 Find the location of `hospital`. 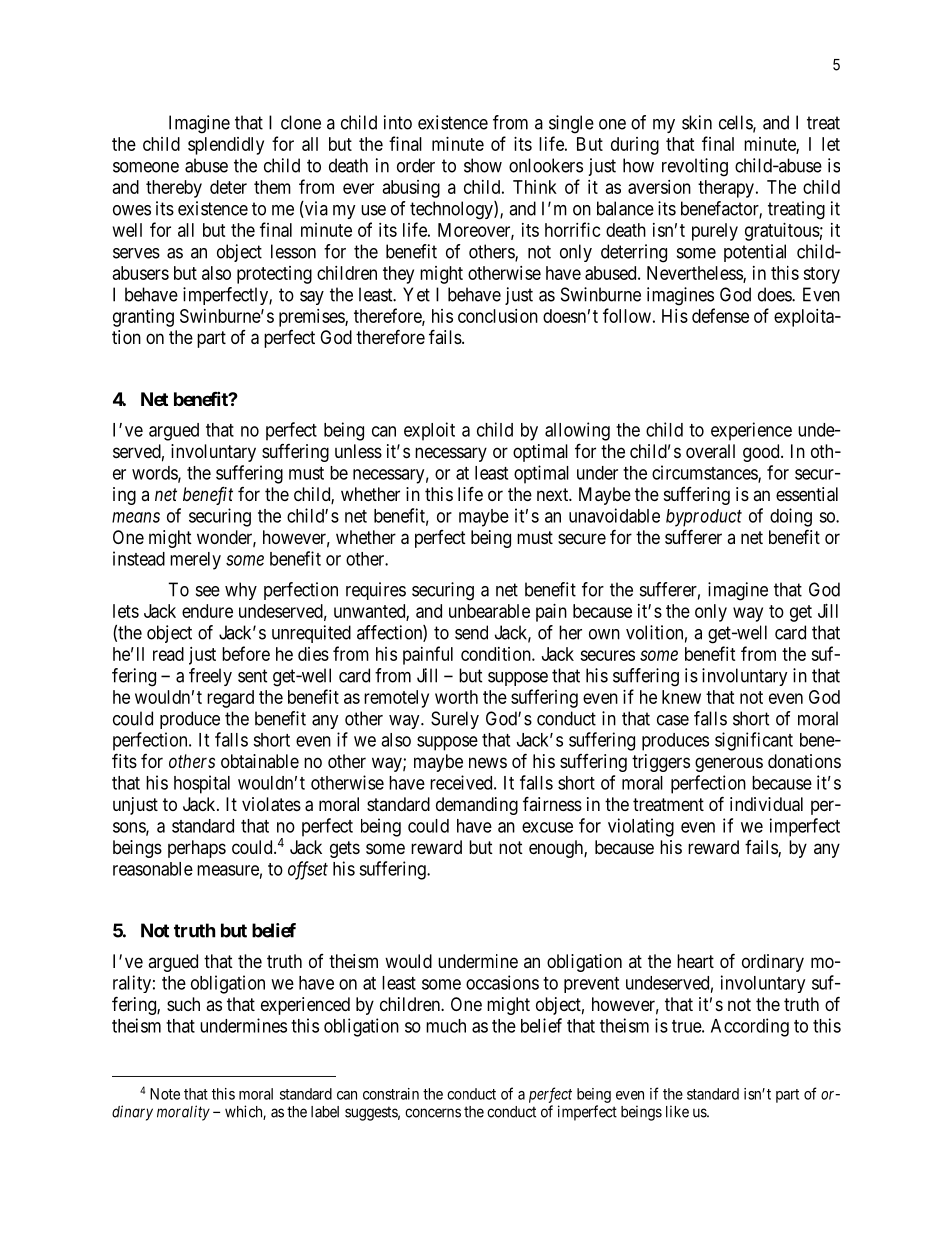

hospital is located at coordinates (202, 784).
